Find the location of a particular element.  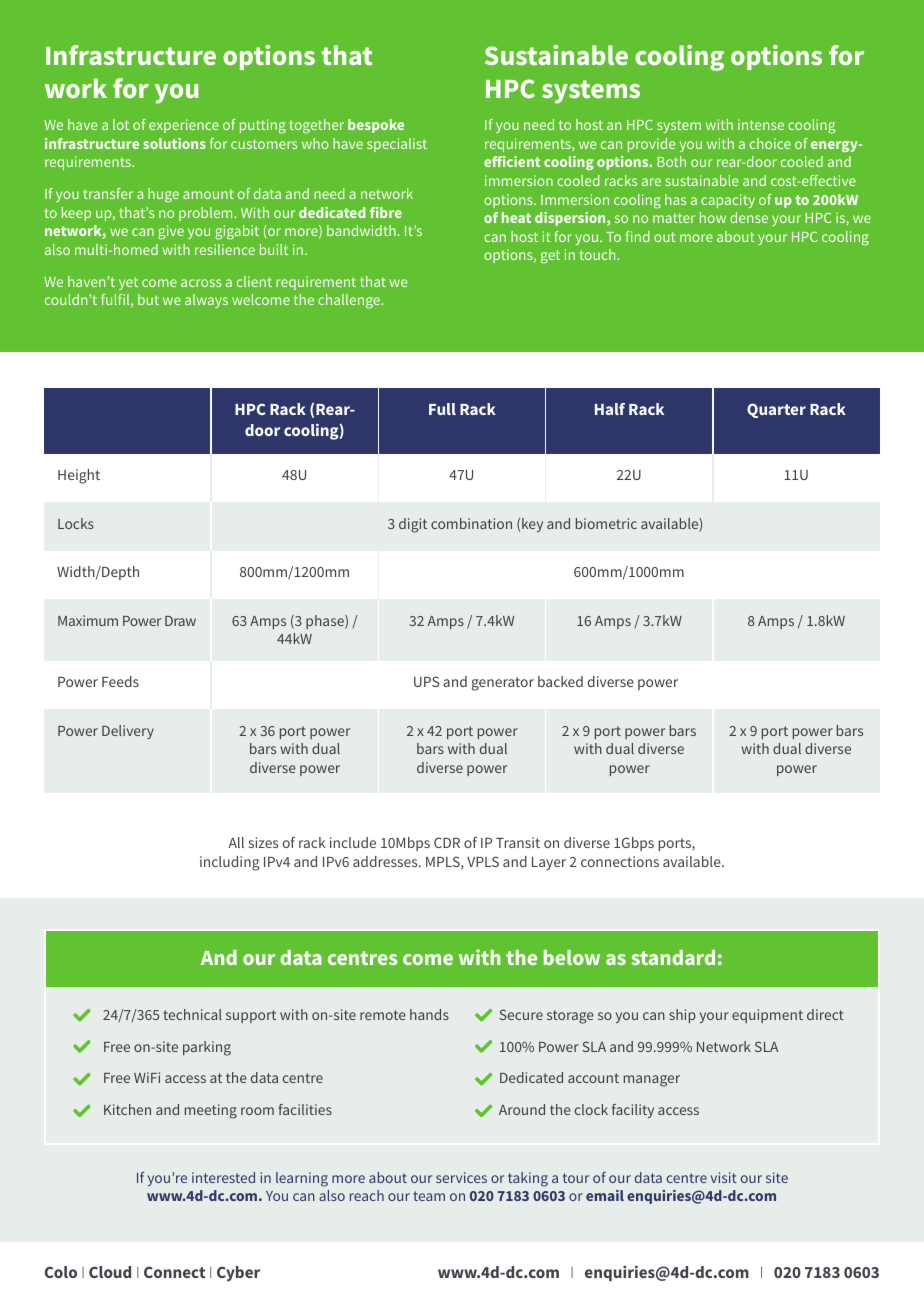

choice is located at coordinates (770, 143).
